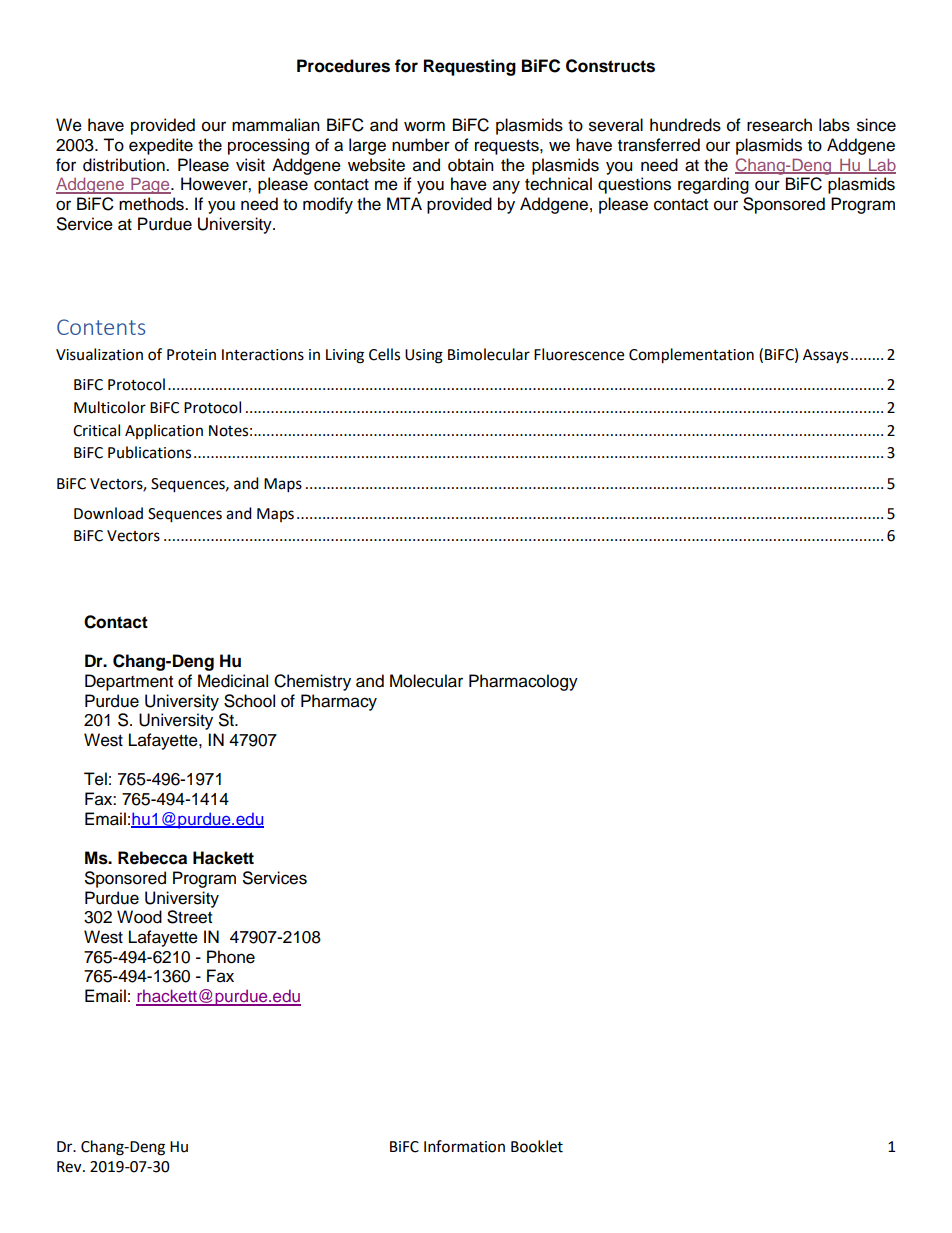 The width and height of the page is (952, 1233). I want to click on Requesting, so click(470, 67).
